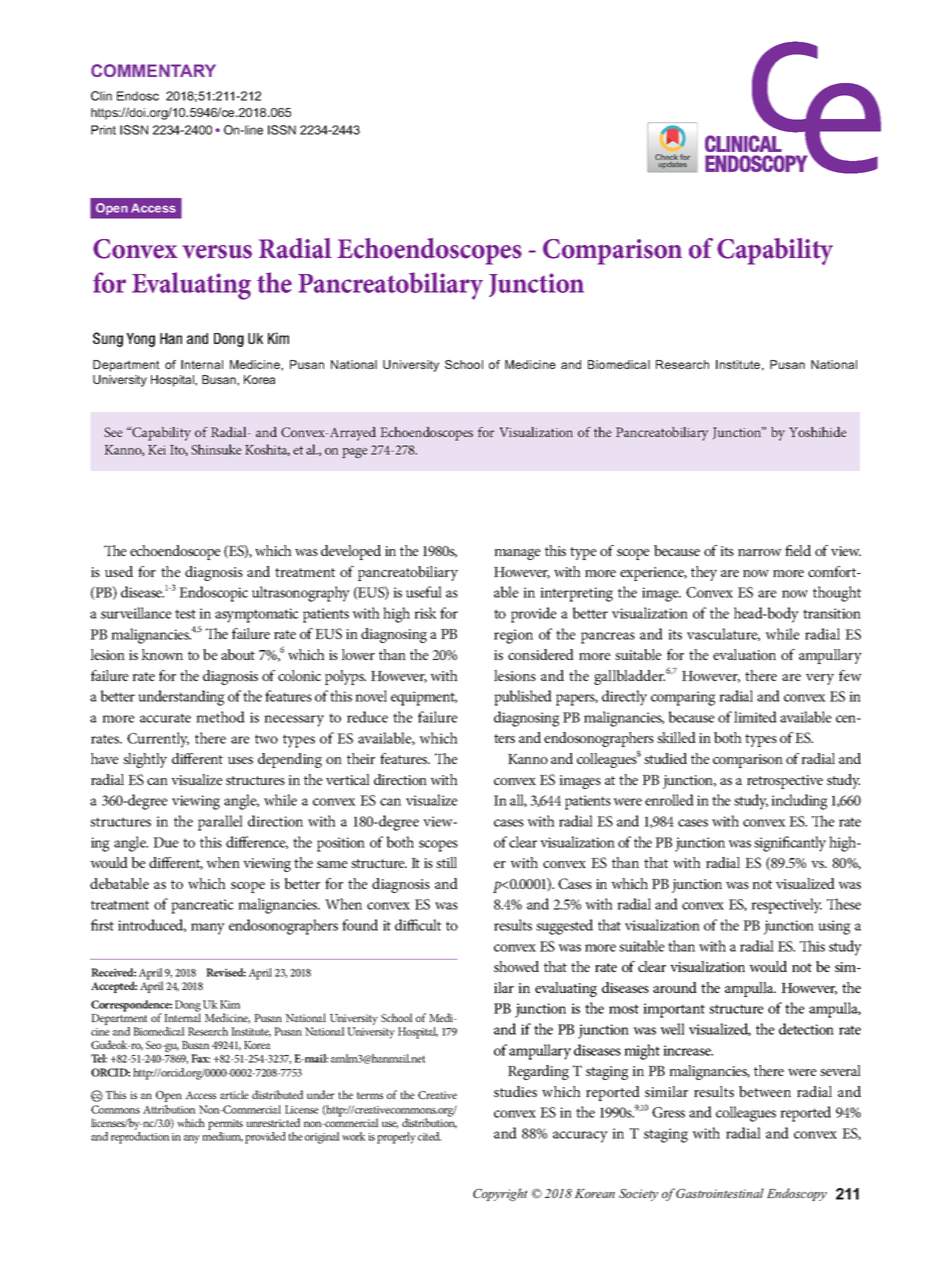 The width and height of the document is (952, 1270). Describe the element at coordinates (140, 1138) in the document. I see `reproduction` at that location.
